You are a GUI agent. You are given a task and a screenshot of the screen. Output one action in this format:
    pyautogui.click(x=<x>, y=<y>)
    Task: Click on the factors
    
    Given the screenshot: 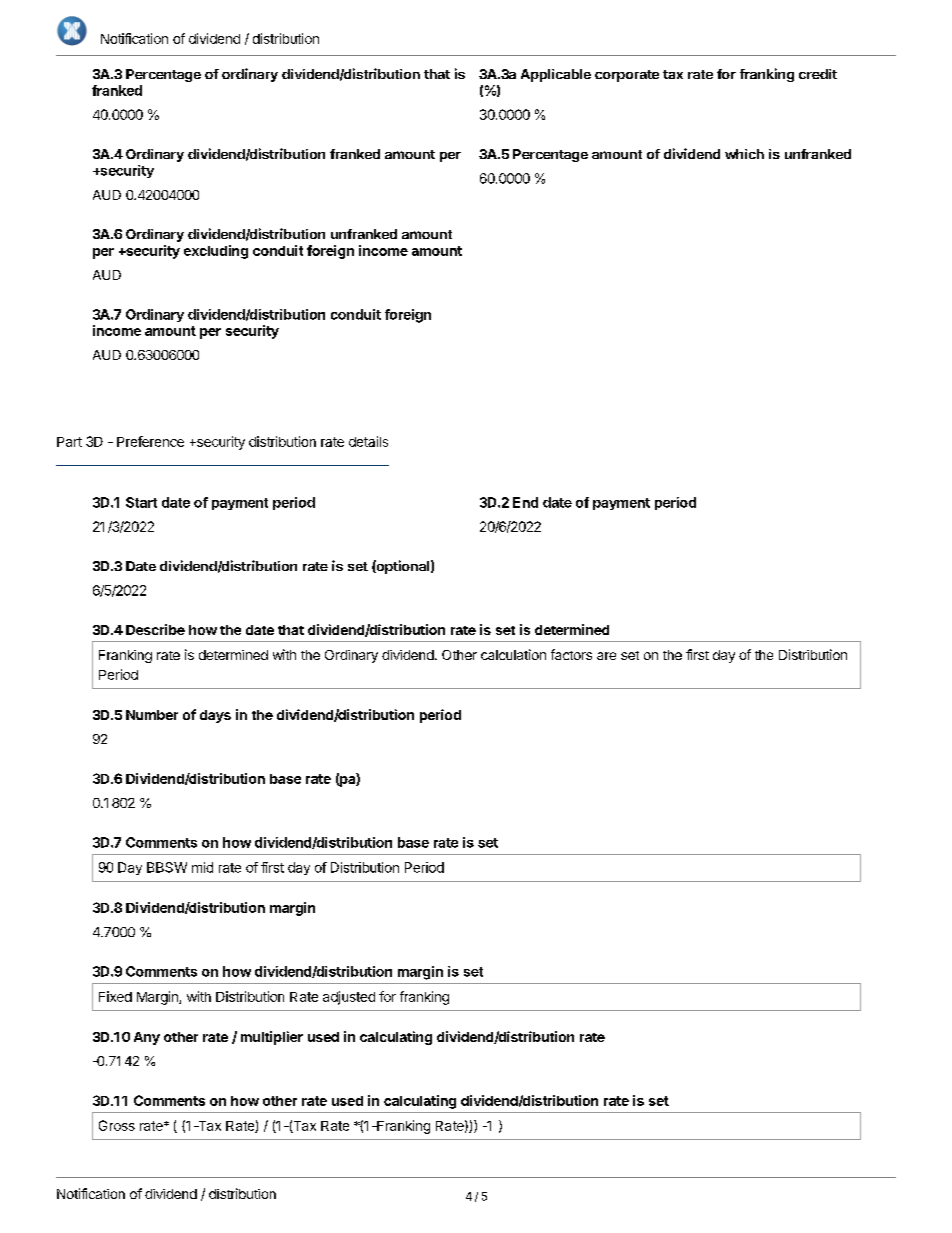 What is the action you would take?
    pyautogui.click(x=571, y=654)
